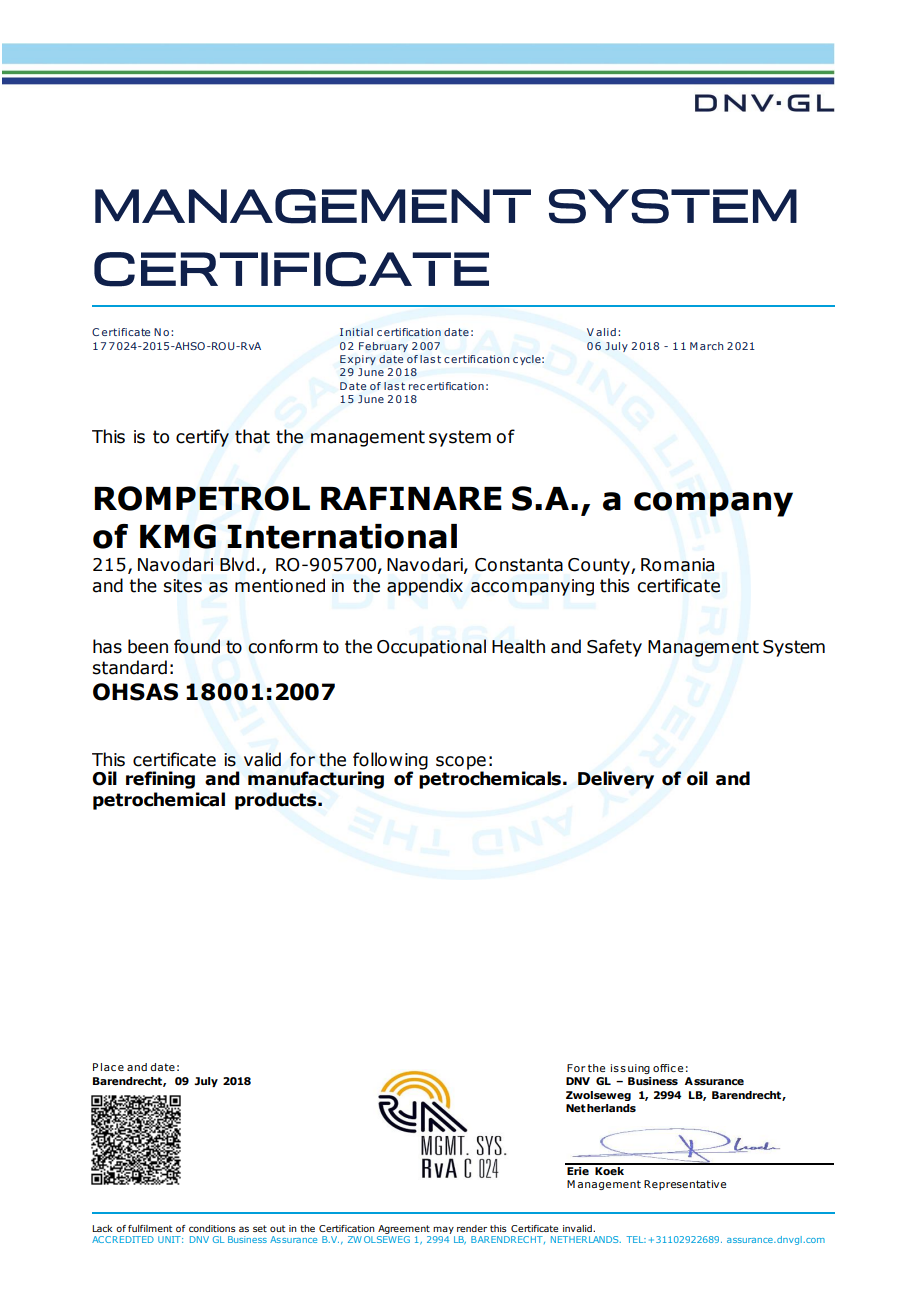 The width and height of the image is (924, 1307). Describe the element at coordinates (202, 438) in the image. I see `certify` at that location.
